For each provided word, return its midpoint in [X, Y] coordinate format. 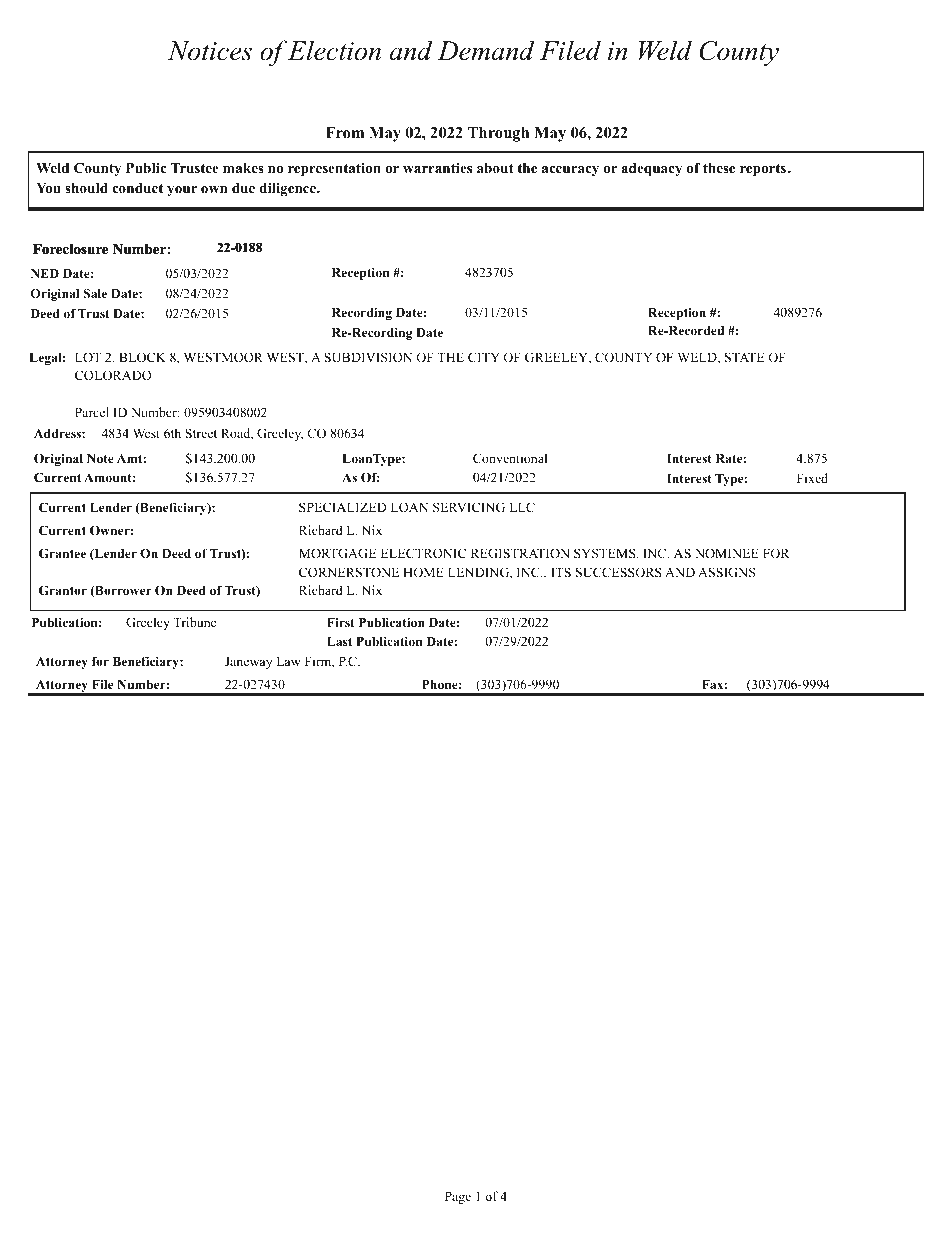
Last [339, 641]
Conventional [510, 458]
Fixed [812, 478]
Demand [485, 50]
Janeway [248, 662]
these [719, 168]
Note [100, 458]
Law [288, 661]
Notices [210, 51]
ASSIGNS [726, 572]
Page [458, 1197]
